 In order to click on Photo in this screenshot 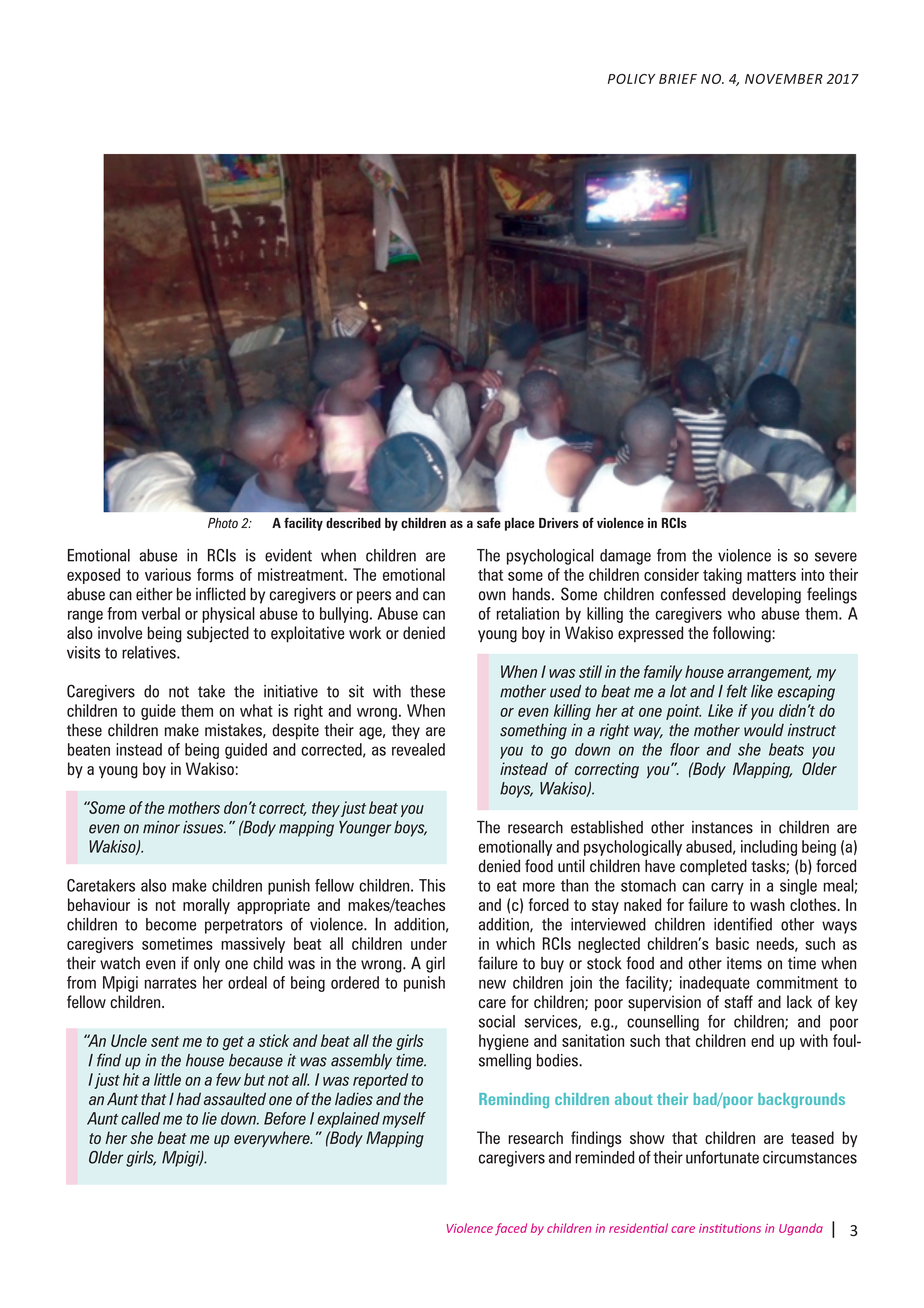, I will do `click(223, 523)`.
